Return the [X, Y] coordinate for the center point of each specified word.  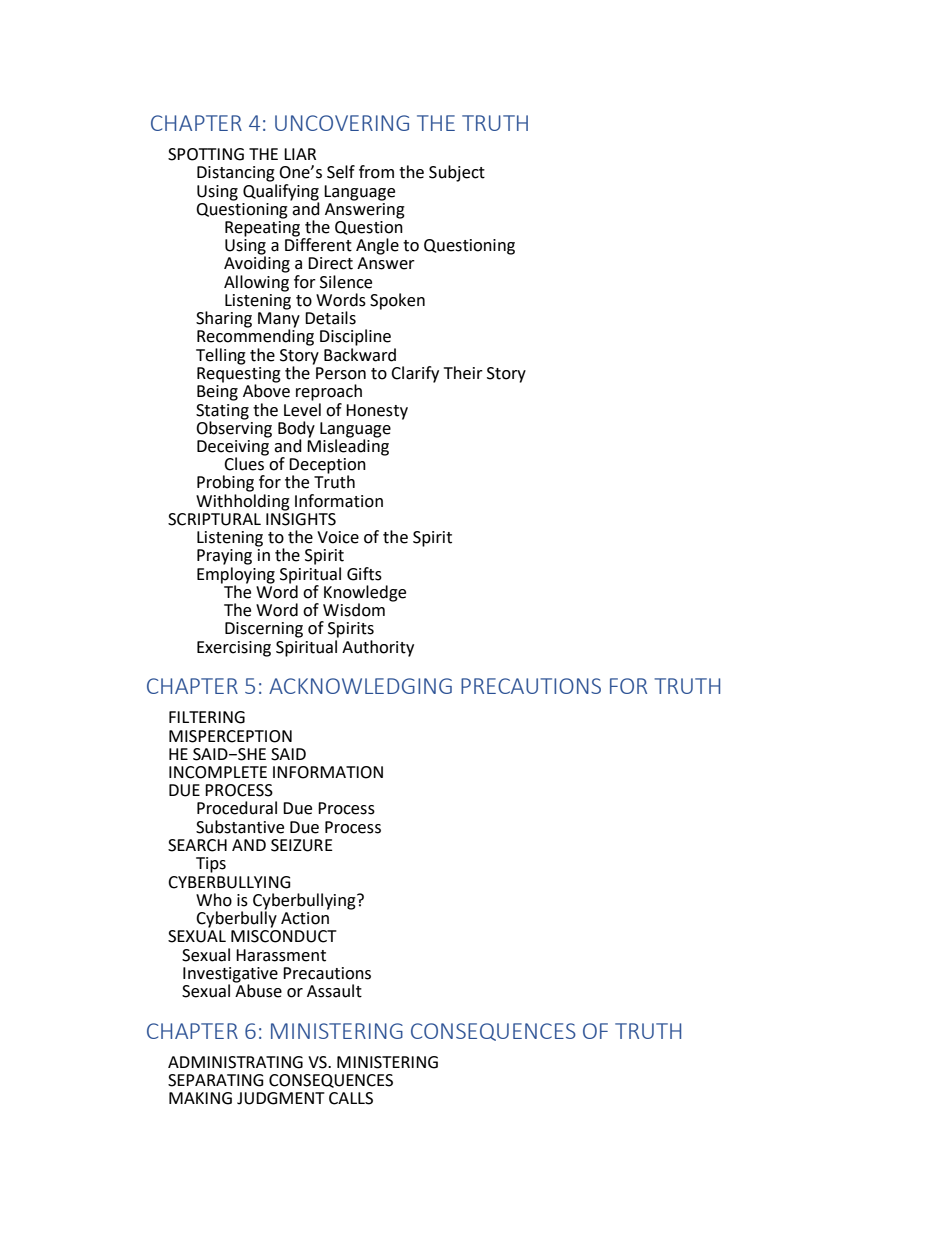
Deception [327, 467]
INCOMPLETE [218, 772]
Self [341, 172]
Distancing [236, 174]
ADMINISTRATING [235, 1062]
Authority [378, 648]
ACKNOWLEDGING [360, 686]
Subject [457, 173]
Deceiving [233, 447]
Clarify [415, 374]
